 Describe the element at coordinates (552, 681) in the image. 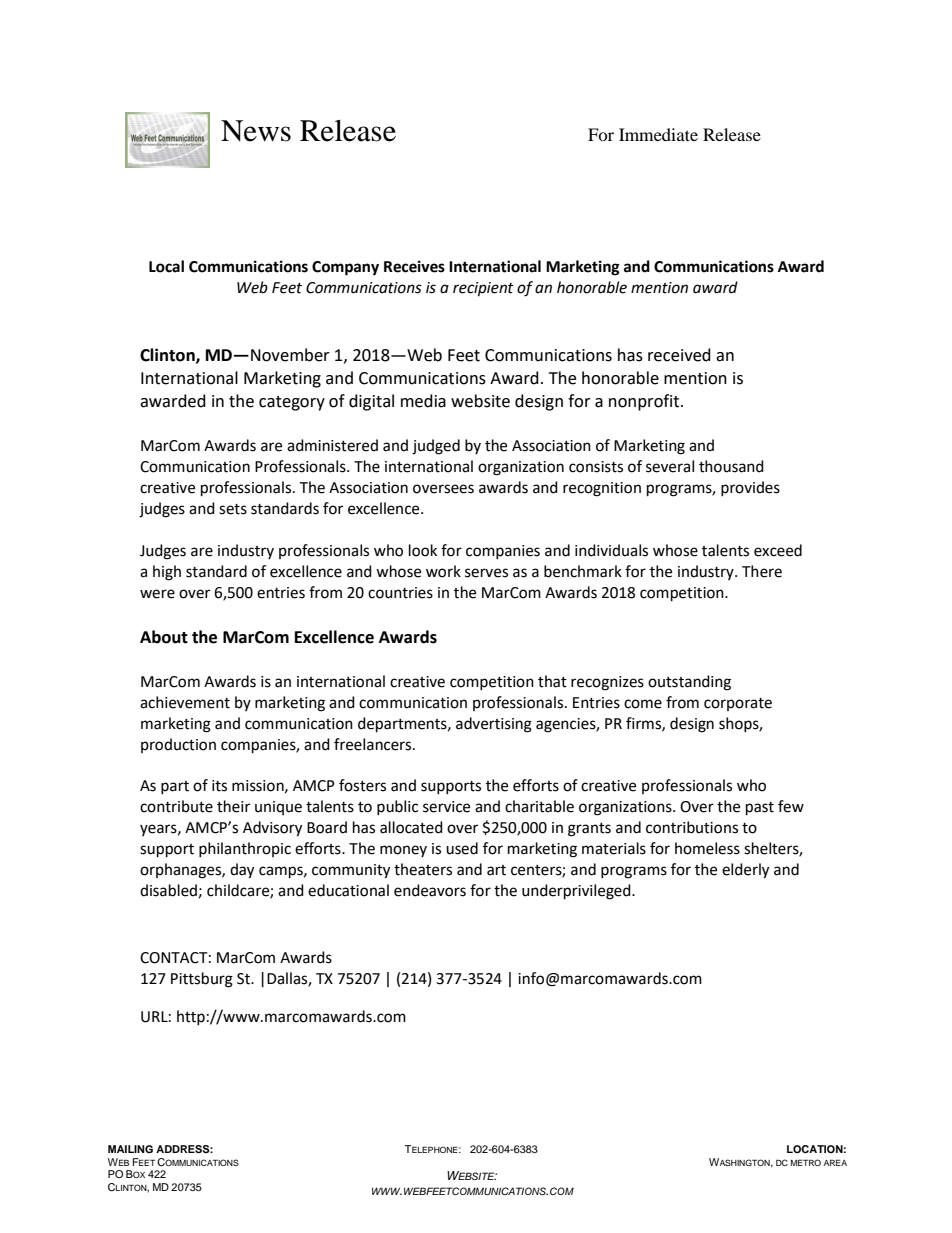

I see `that` at that location.
